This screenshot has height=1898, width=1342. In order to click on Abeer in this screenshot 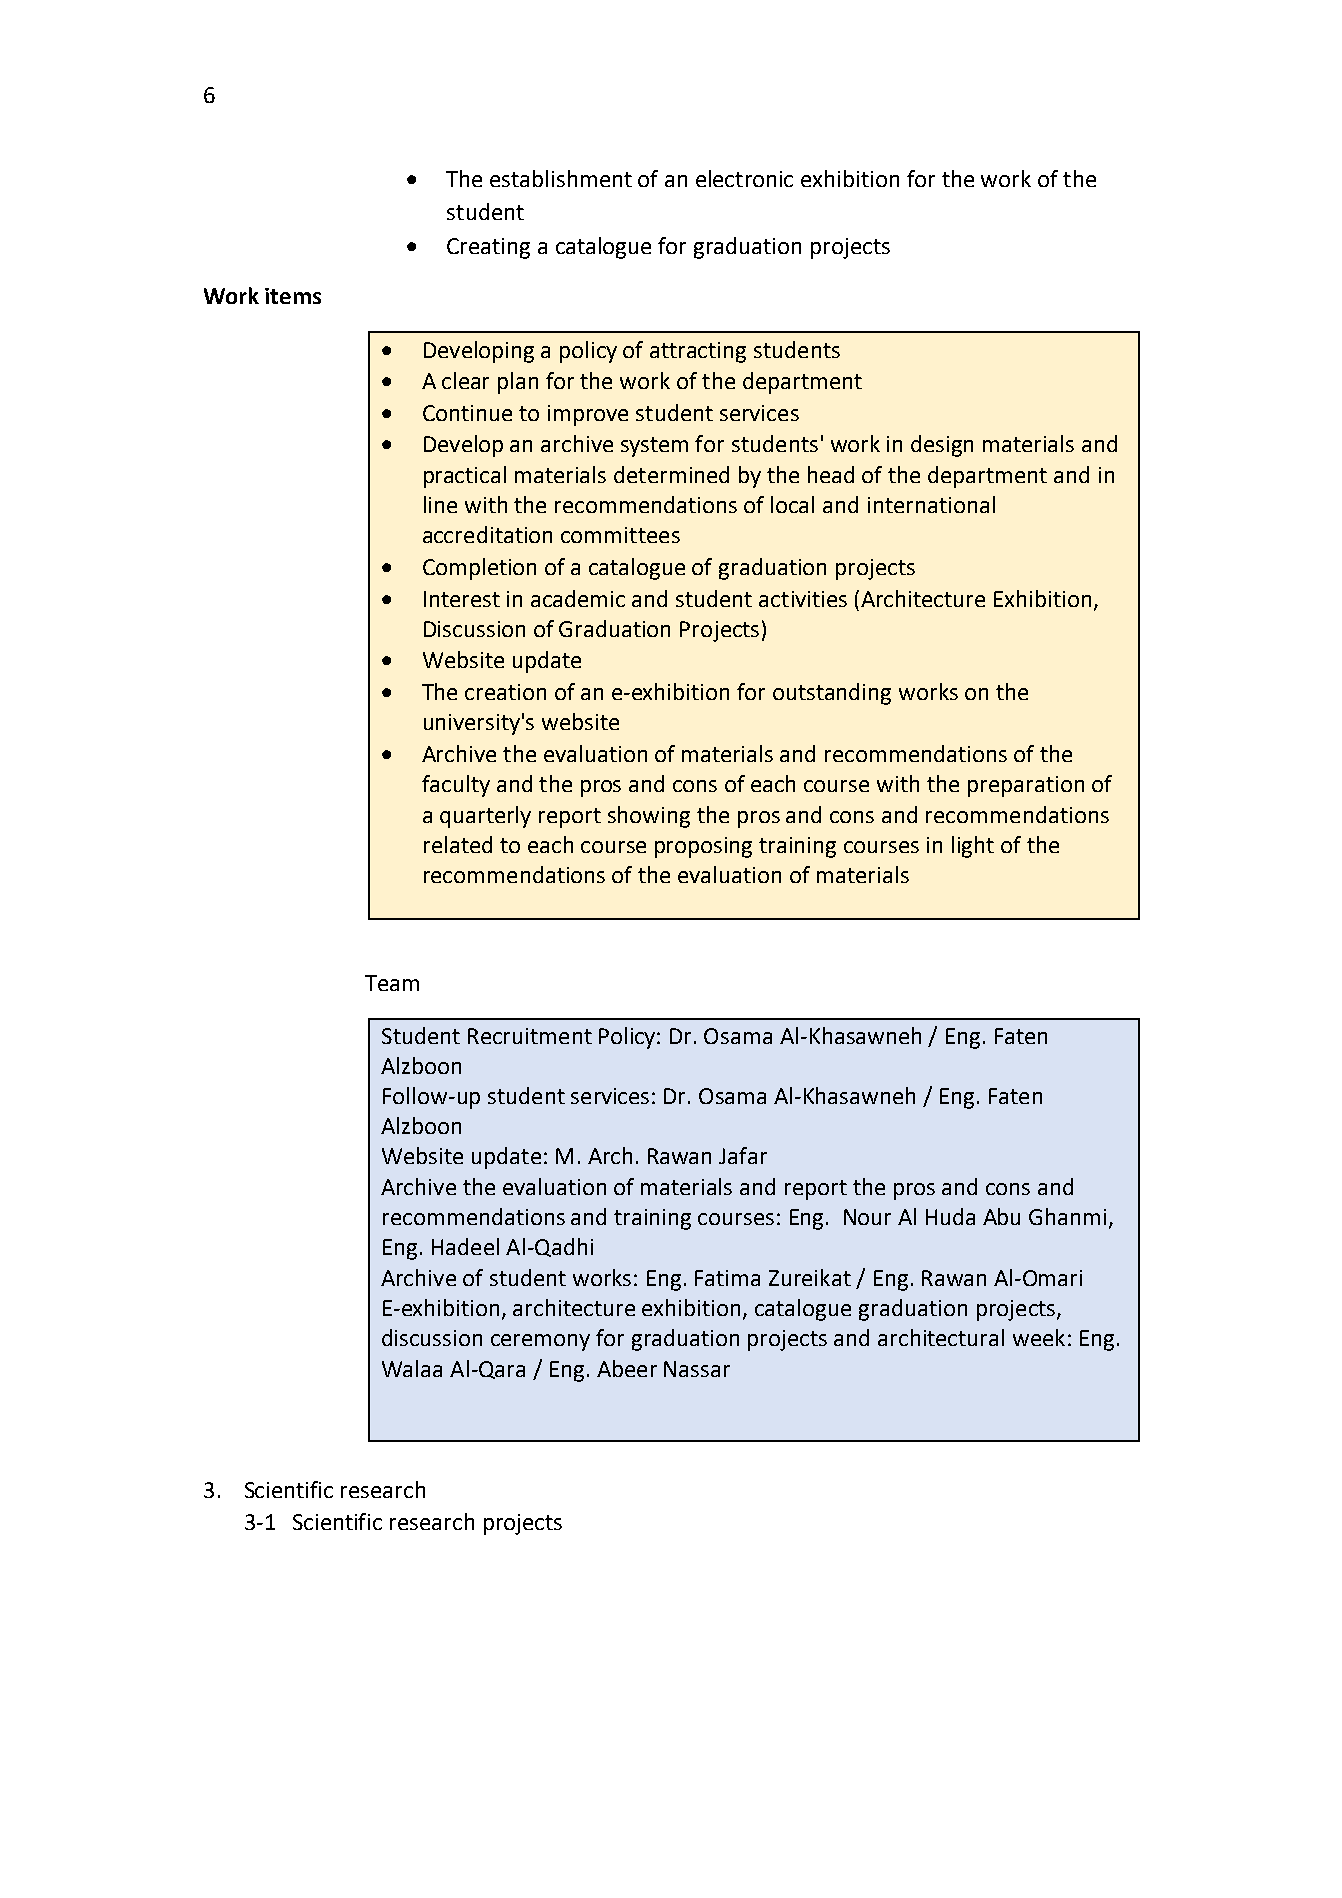, I will do `click(627, 1368)`.
